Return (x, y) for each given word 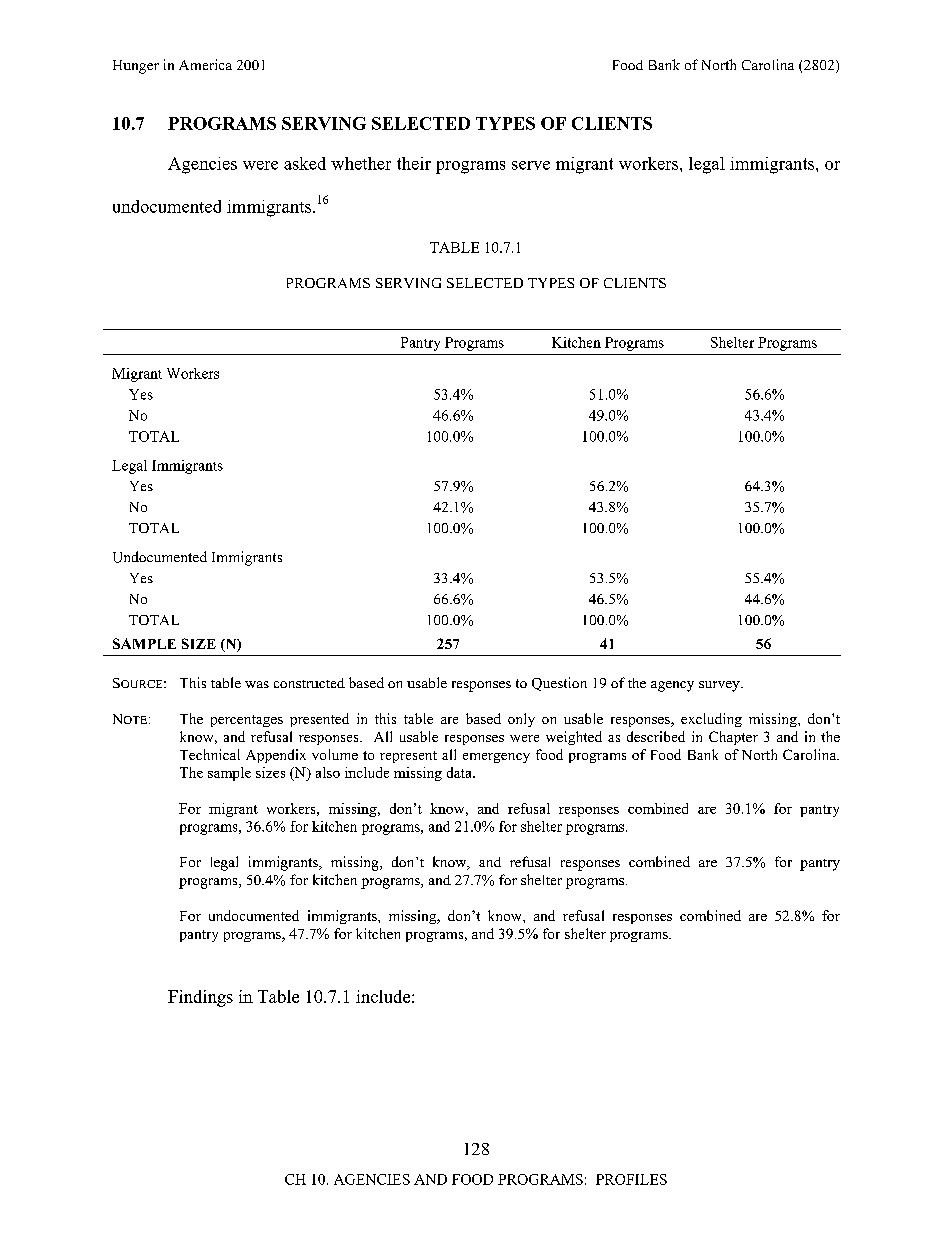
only (521, 720)
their (414, 163)
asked (305, 163)
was (257, 684)
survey (720, 686)
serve (531, 165)
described (656, 736)
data (460, 772)
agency (672, 686)
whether (361, 163)
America (205, 64)
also (328, 772)
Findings (200, 998)
